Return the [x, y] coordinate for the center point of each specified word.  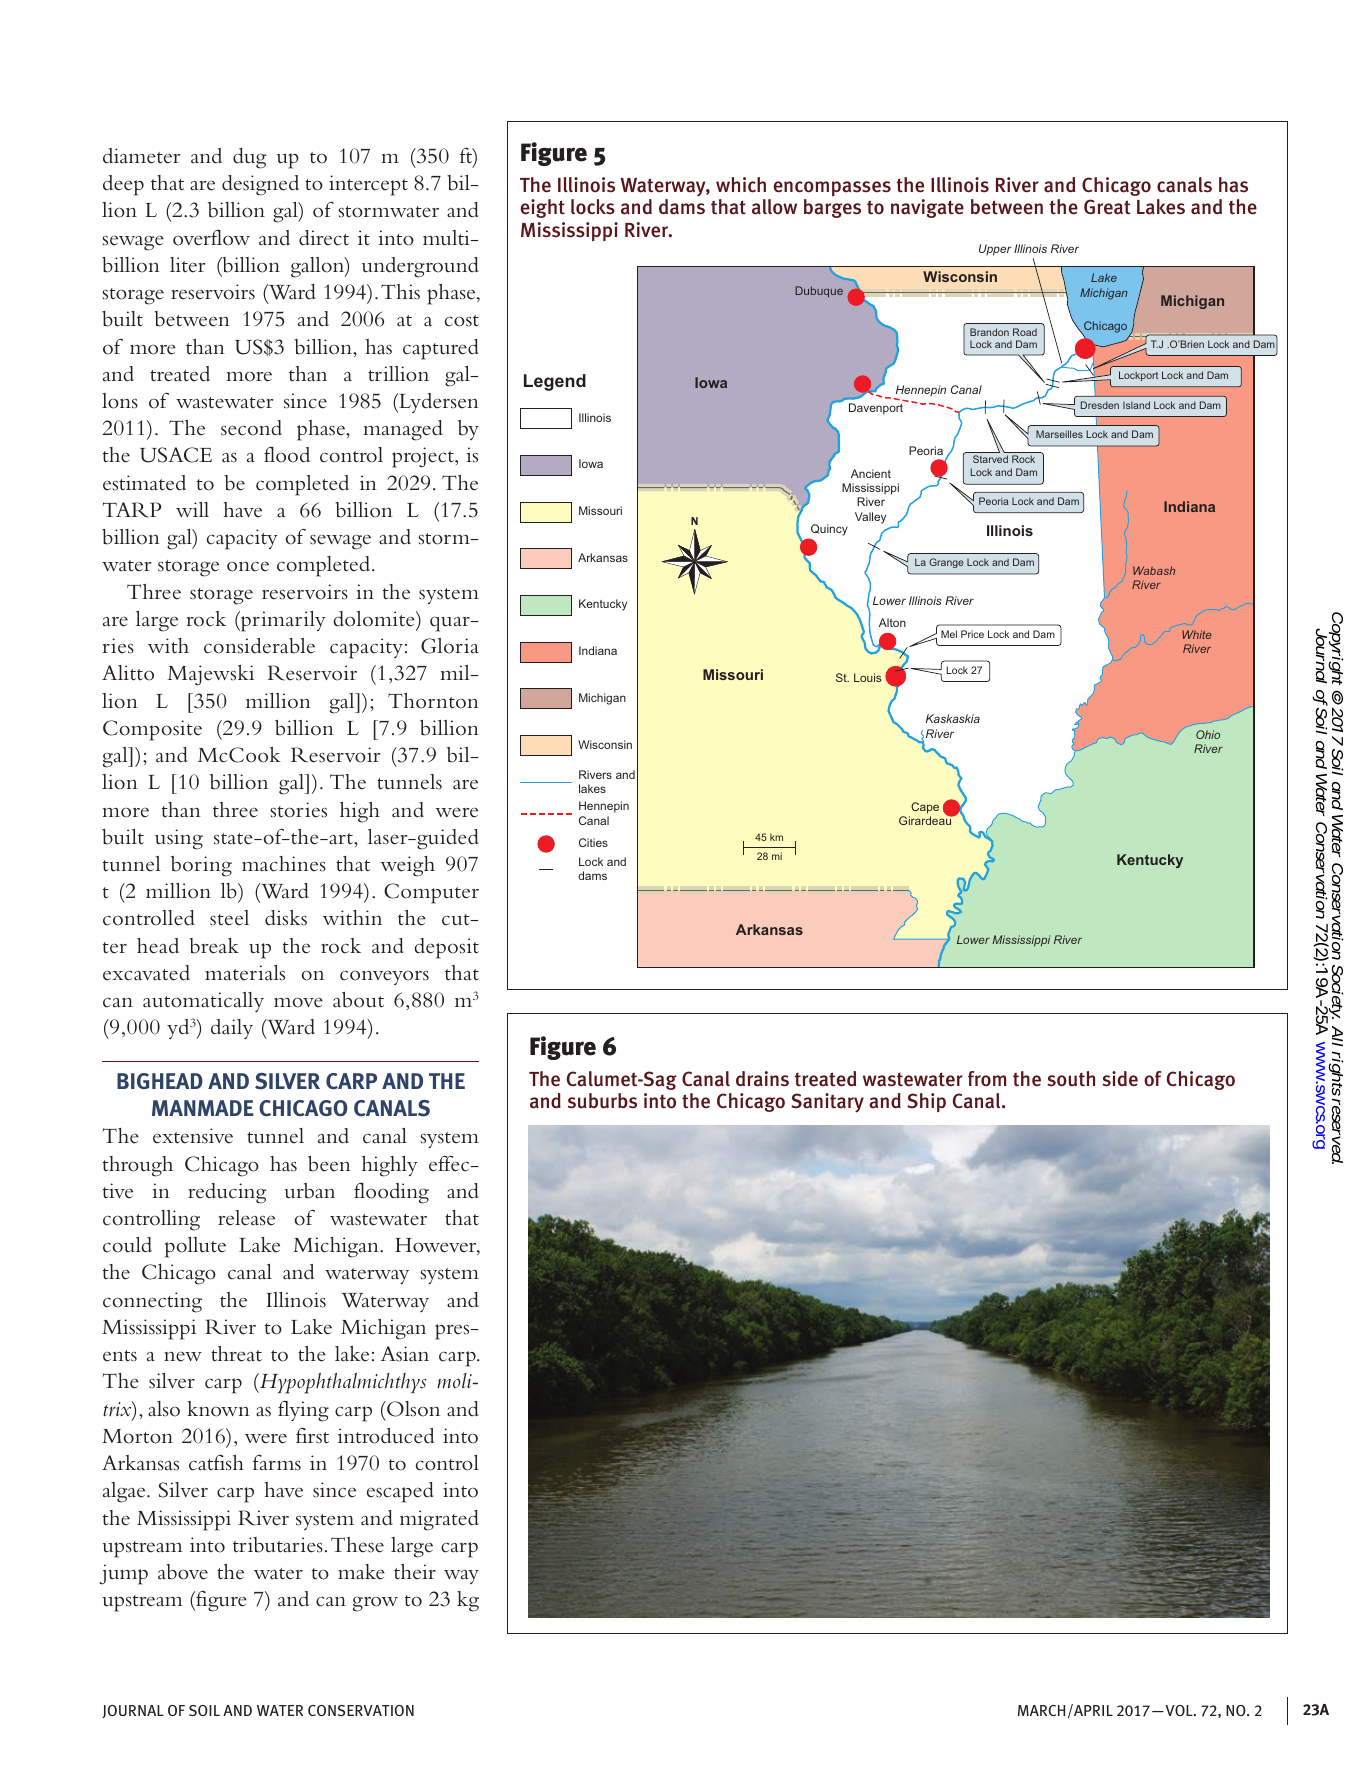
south [1071, 1079]
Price [972, 634]
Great [1107, 207]
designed [260, 185]
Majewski [211, 675]
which [741, 185]
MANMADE [203, 1108]
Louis [867, 677]
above [183, 1572]
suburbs [602, 1101]
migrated [439, 1520]
